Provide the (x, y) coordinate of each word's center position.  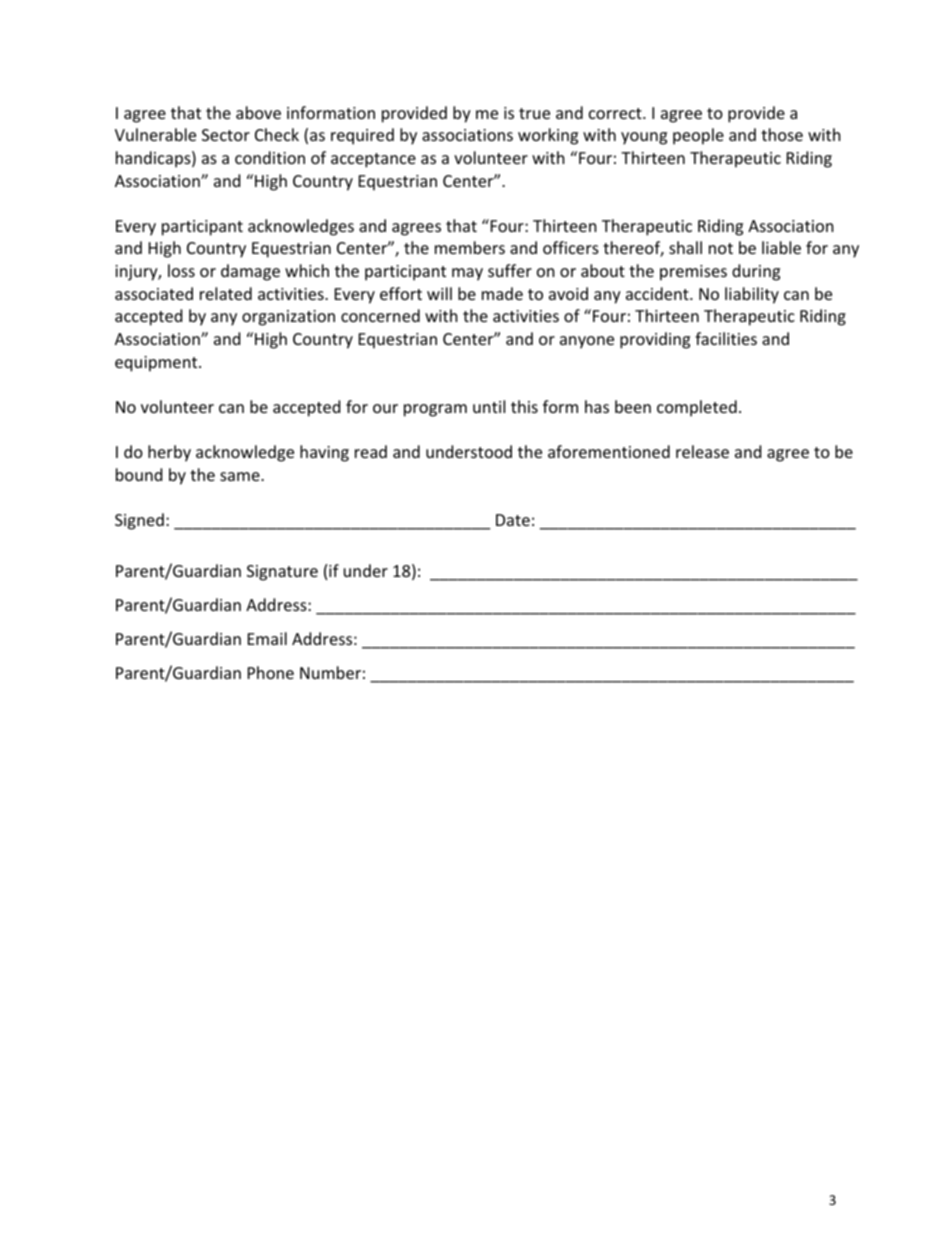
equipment (157, 364)
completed (697, 408)
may (467, 274)
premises (693, 273)
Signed (139, 521)
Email (267, 638)
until (489, 406)
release (702, 451)
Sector (226, 135)
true (534, 113)
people (698, 136)
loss (181, 270)
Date (513, 520)
